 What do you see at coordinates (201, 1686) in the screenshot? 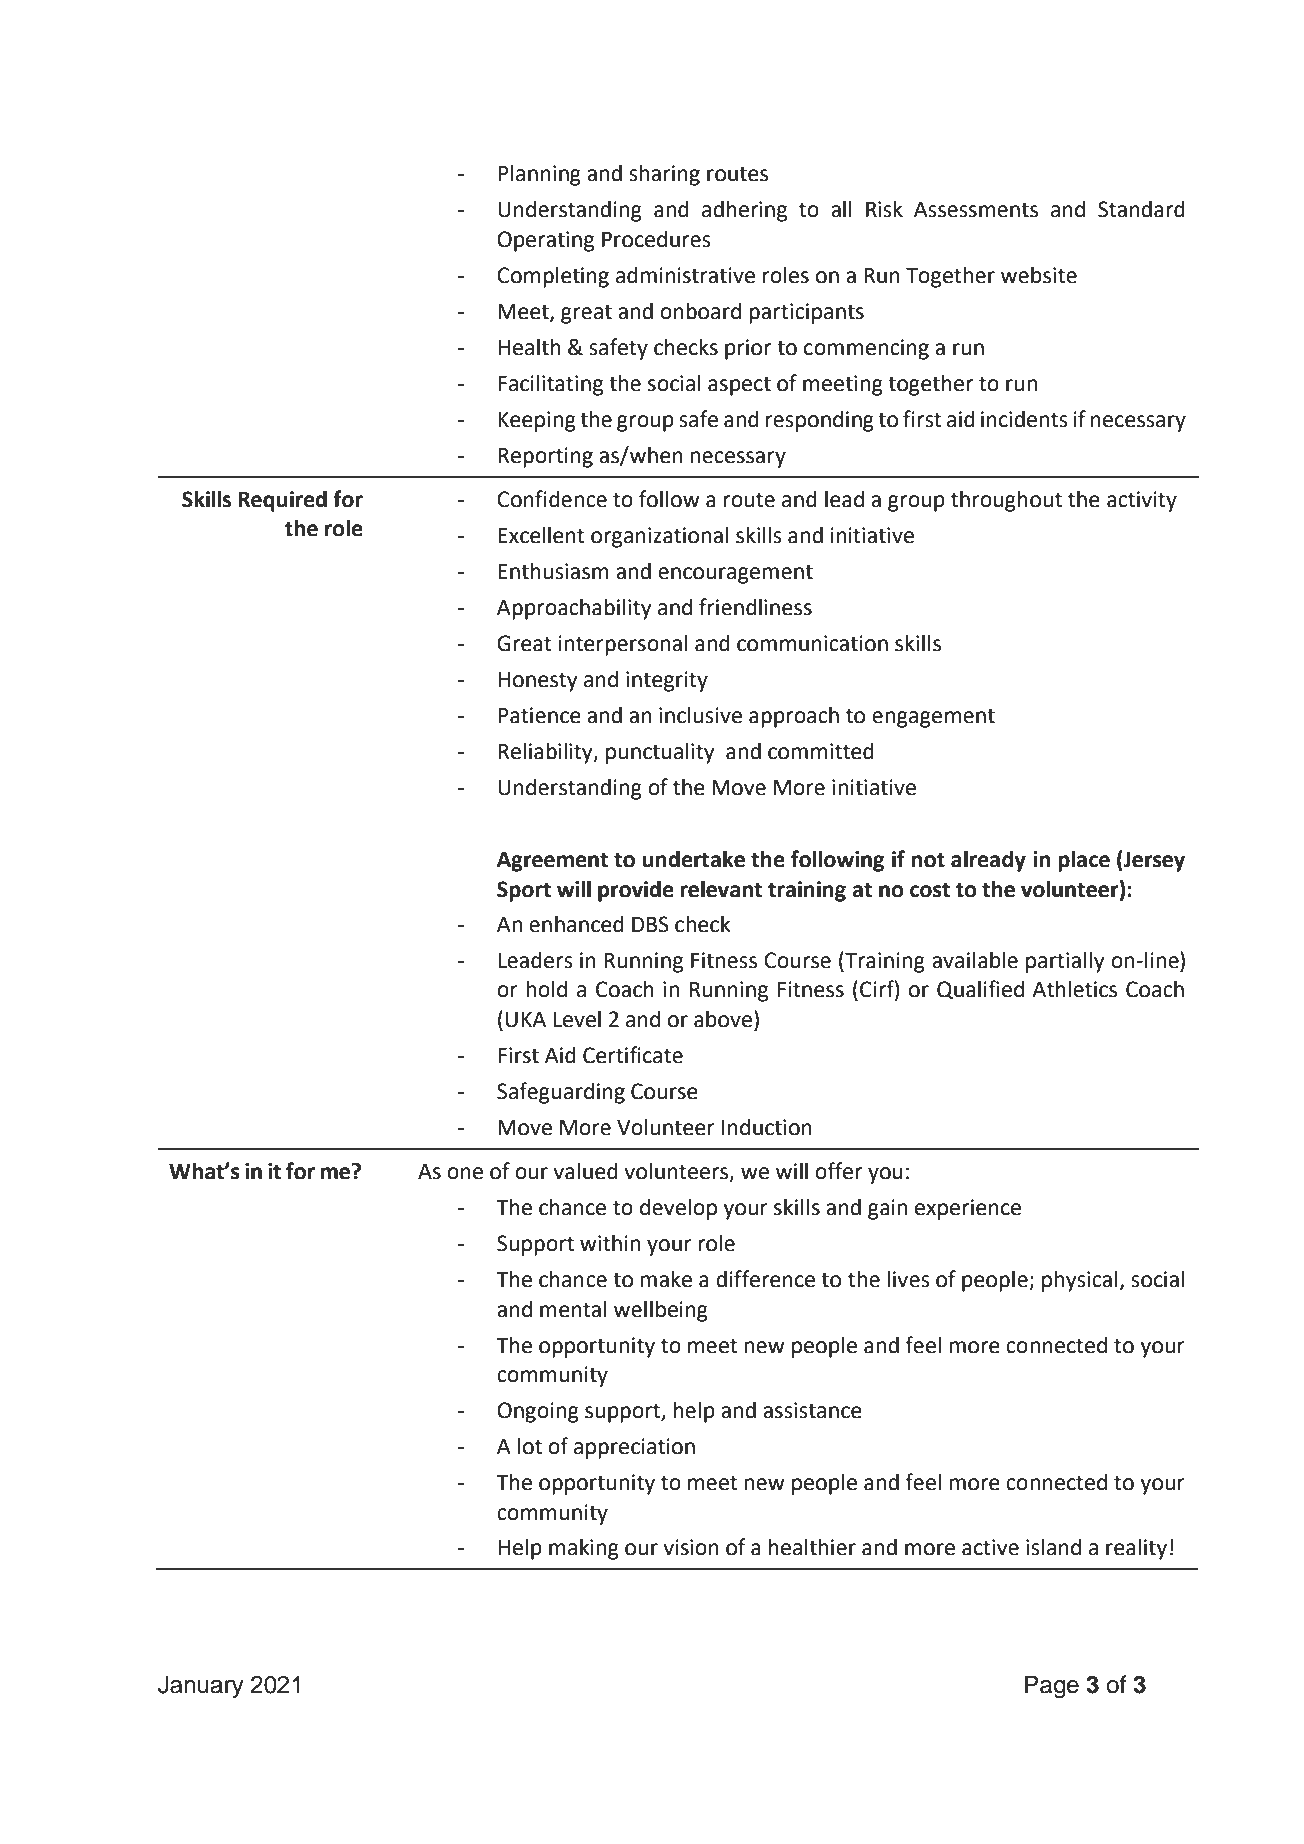
I see `January` at bounding box center [201, 1686].
